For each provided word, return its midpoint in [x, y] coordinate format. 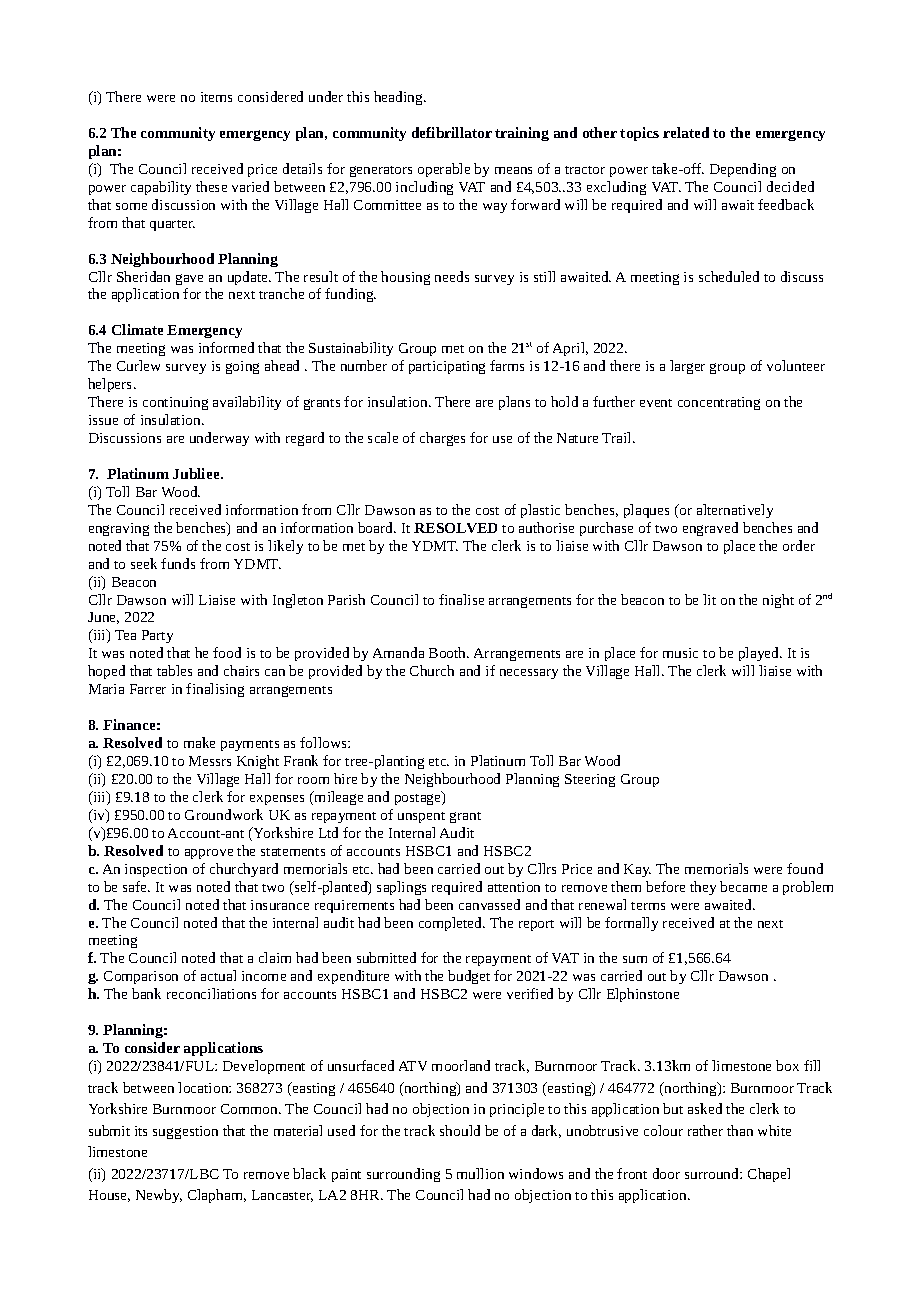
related [686, 132]
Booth [449, 652]
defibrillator [452, 132]
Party [157, 636]
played [760, 654]
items [216, 97]
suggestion [185, 1132]
